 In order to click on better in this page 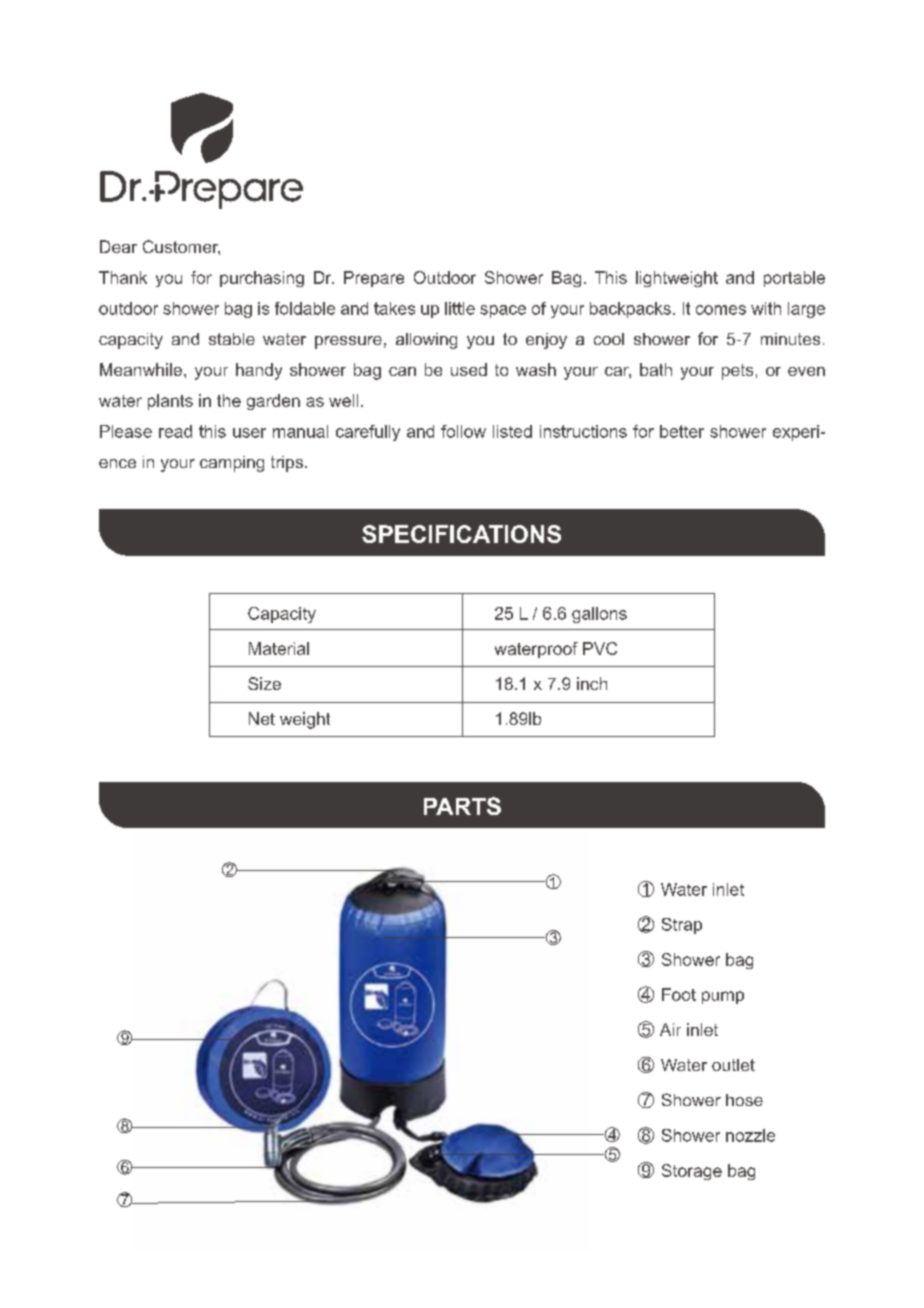, I will do `click(682, 431)`.
